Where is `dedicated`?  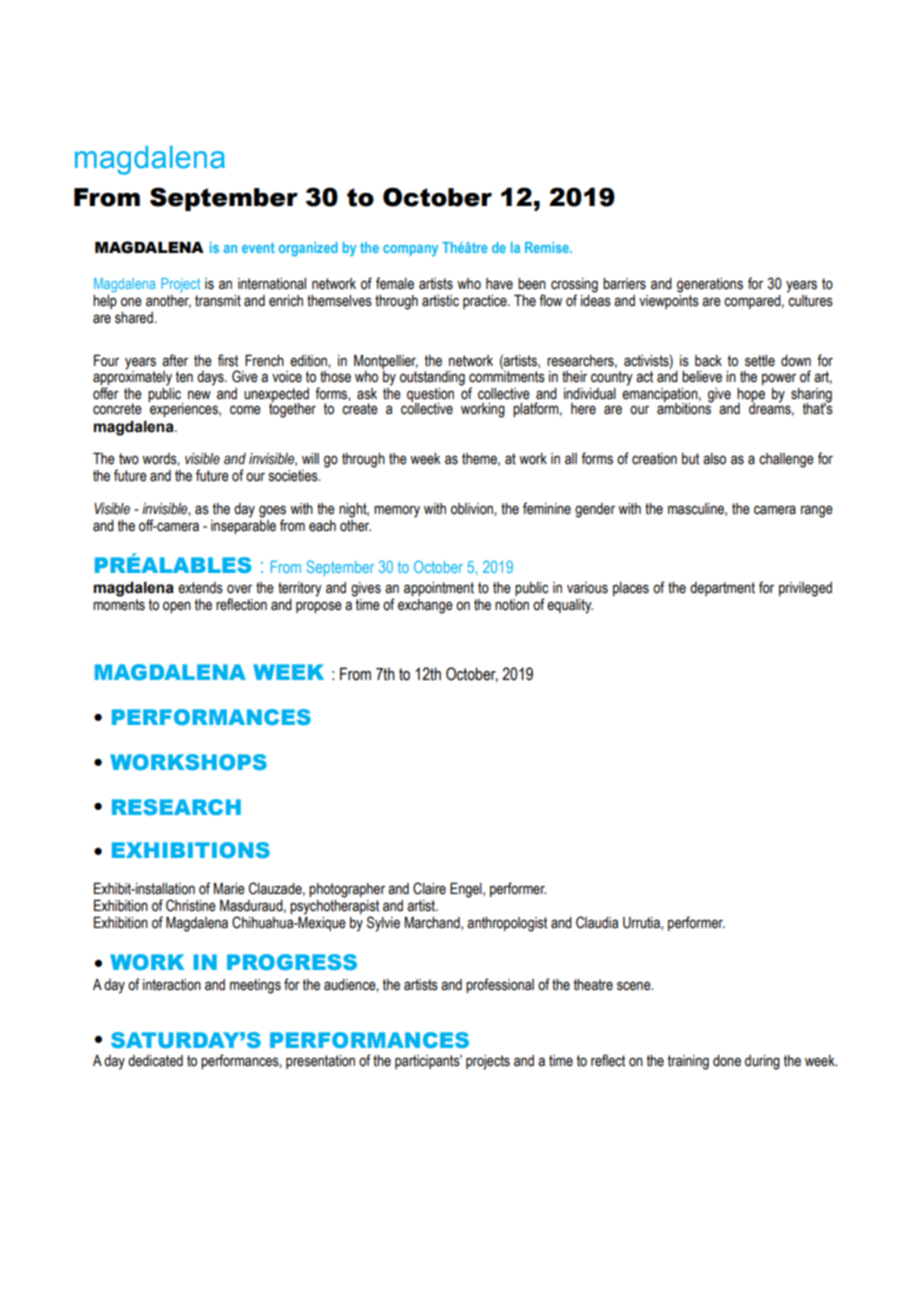 dedicated is located at coordinates (155, 1061).
